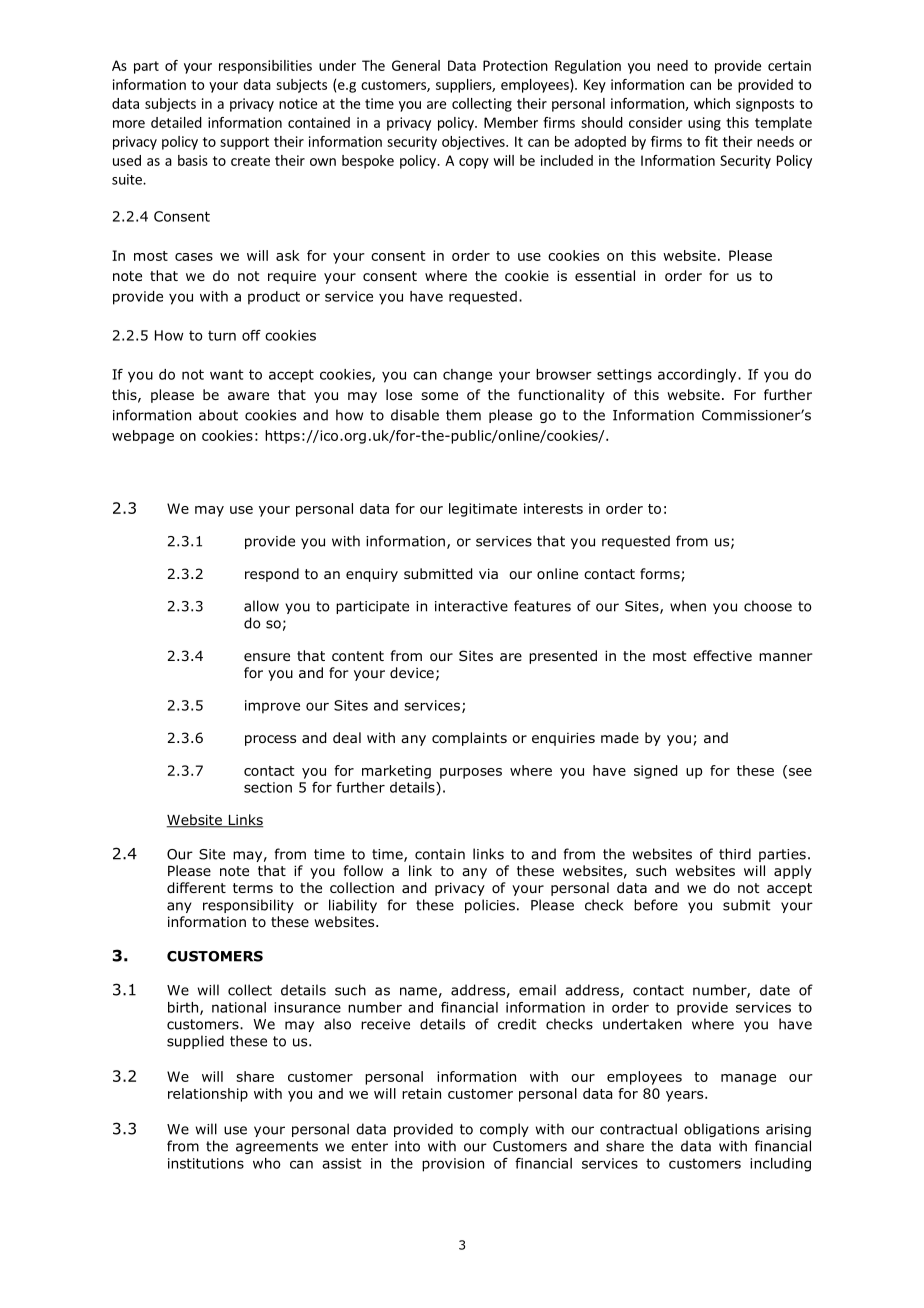 The image size is (924, 1308). What do you see at coordinates (474, 143) in the screenshot?
I see `objectives` at bounding box center [474, 143].
